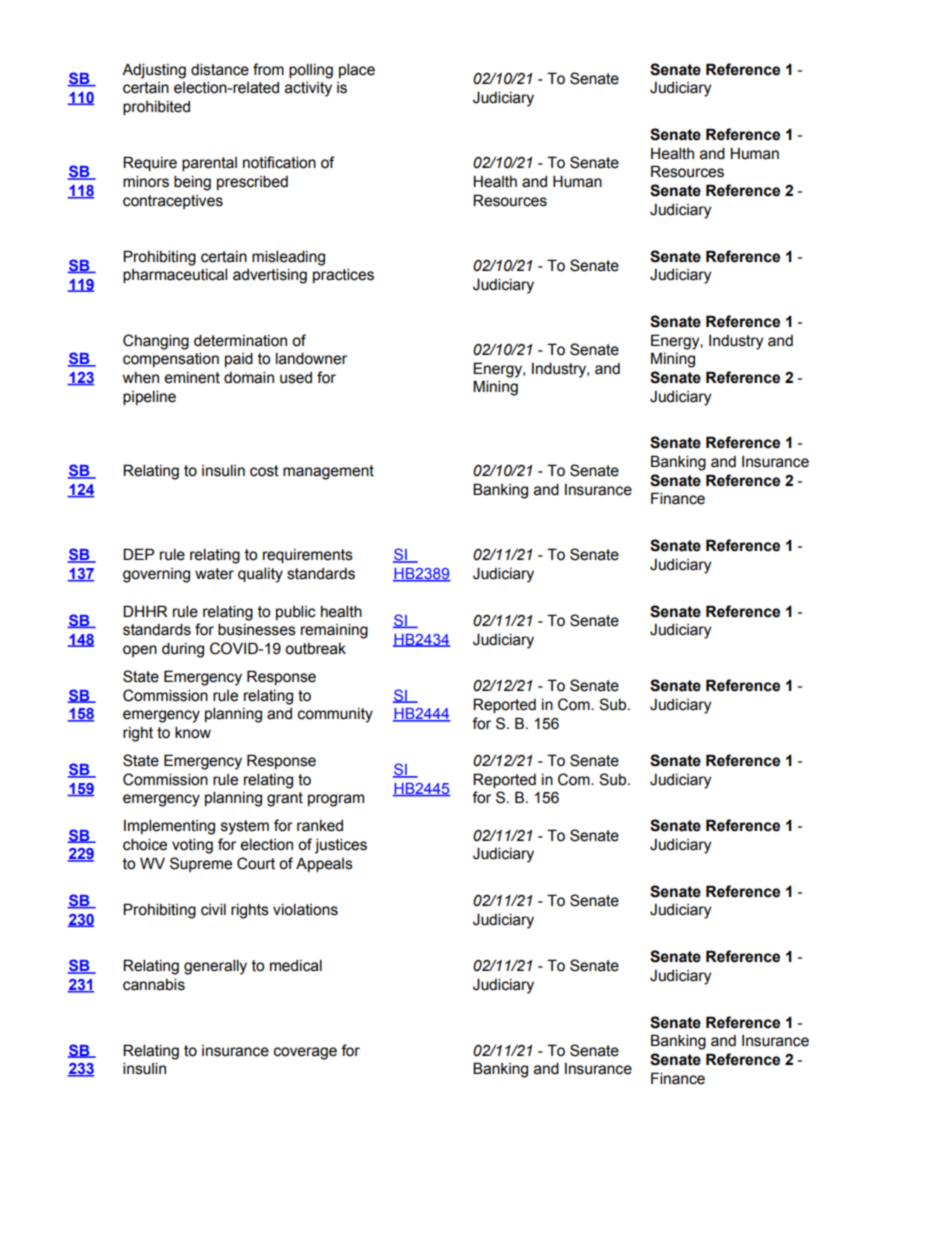 The width and height of the page is (952, 1233). I want to click on activity, so click(308, 89).
